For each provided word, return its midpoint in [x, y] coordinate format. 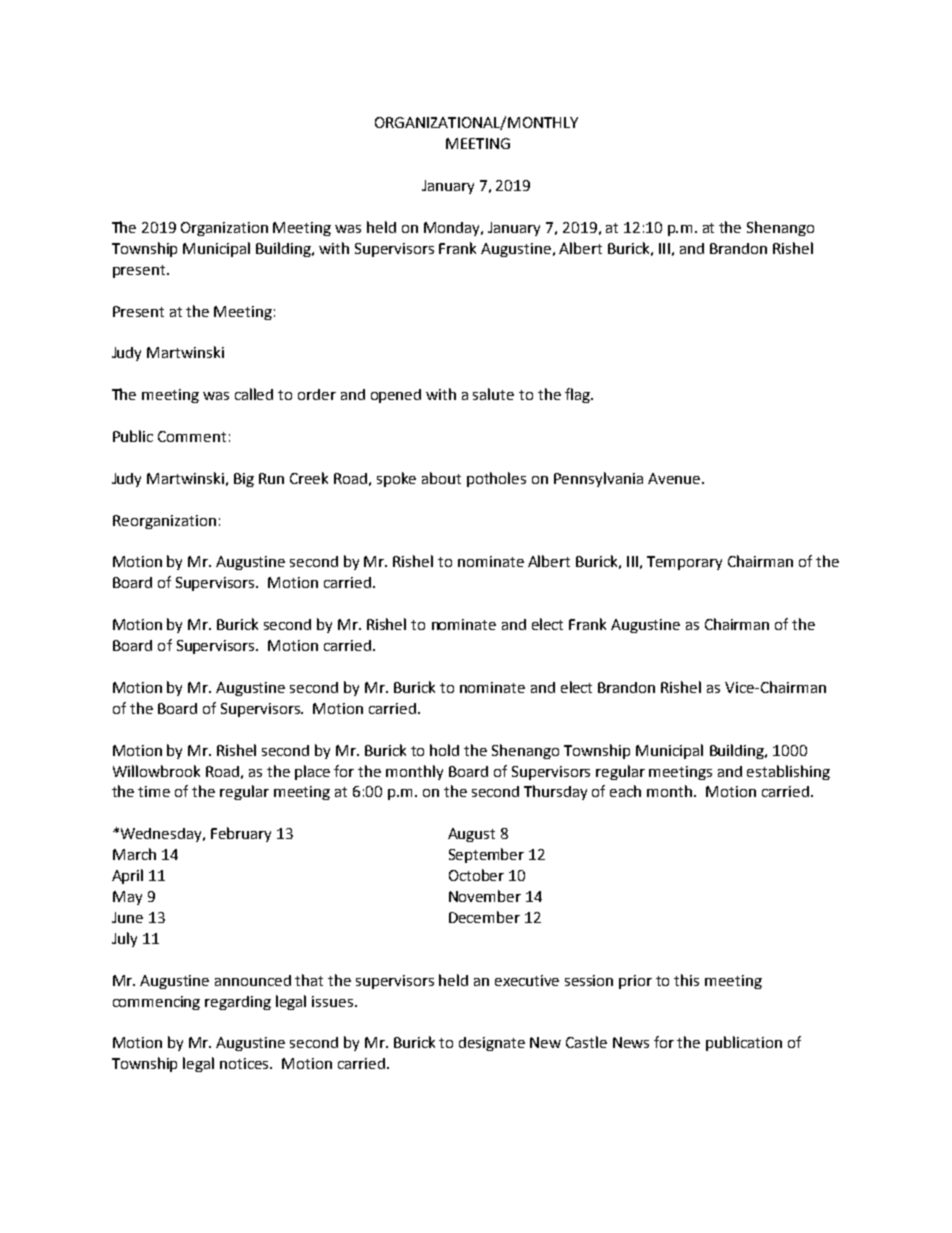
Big [244, 480]
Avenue [674, 478]
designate [492, 1044]
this [686, 980]
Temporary [684, 563]
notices [246, 1063]
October [476, 875]
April [127, 876]
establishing [788, 772]
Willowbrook [156, 771]
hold [444, 750]
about [441, 478]
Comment [192, 436]
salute [493, 394]
